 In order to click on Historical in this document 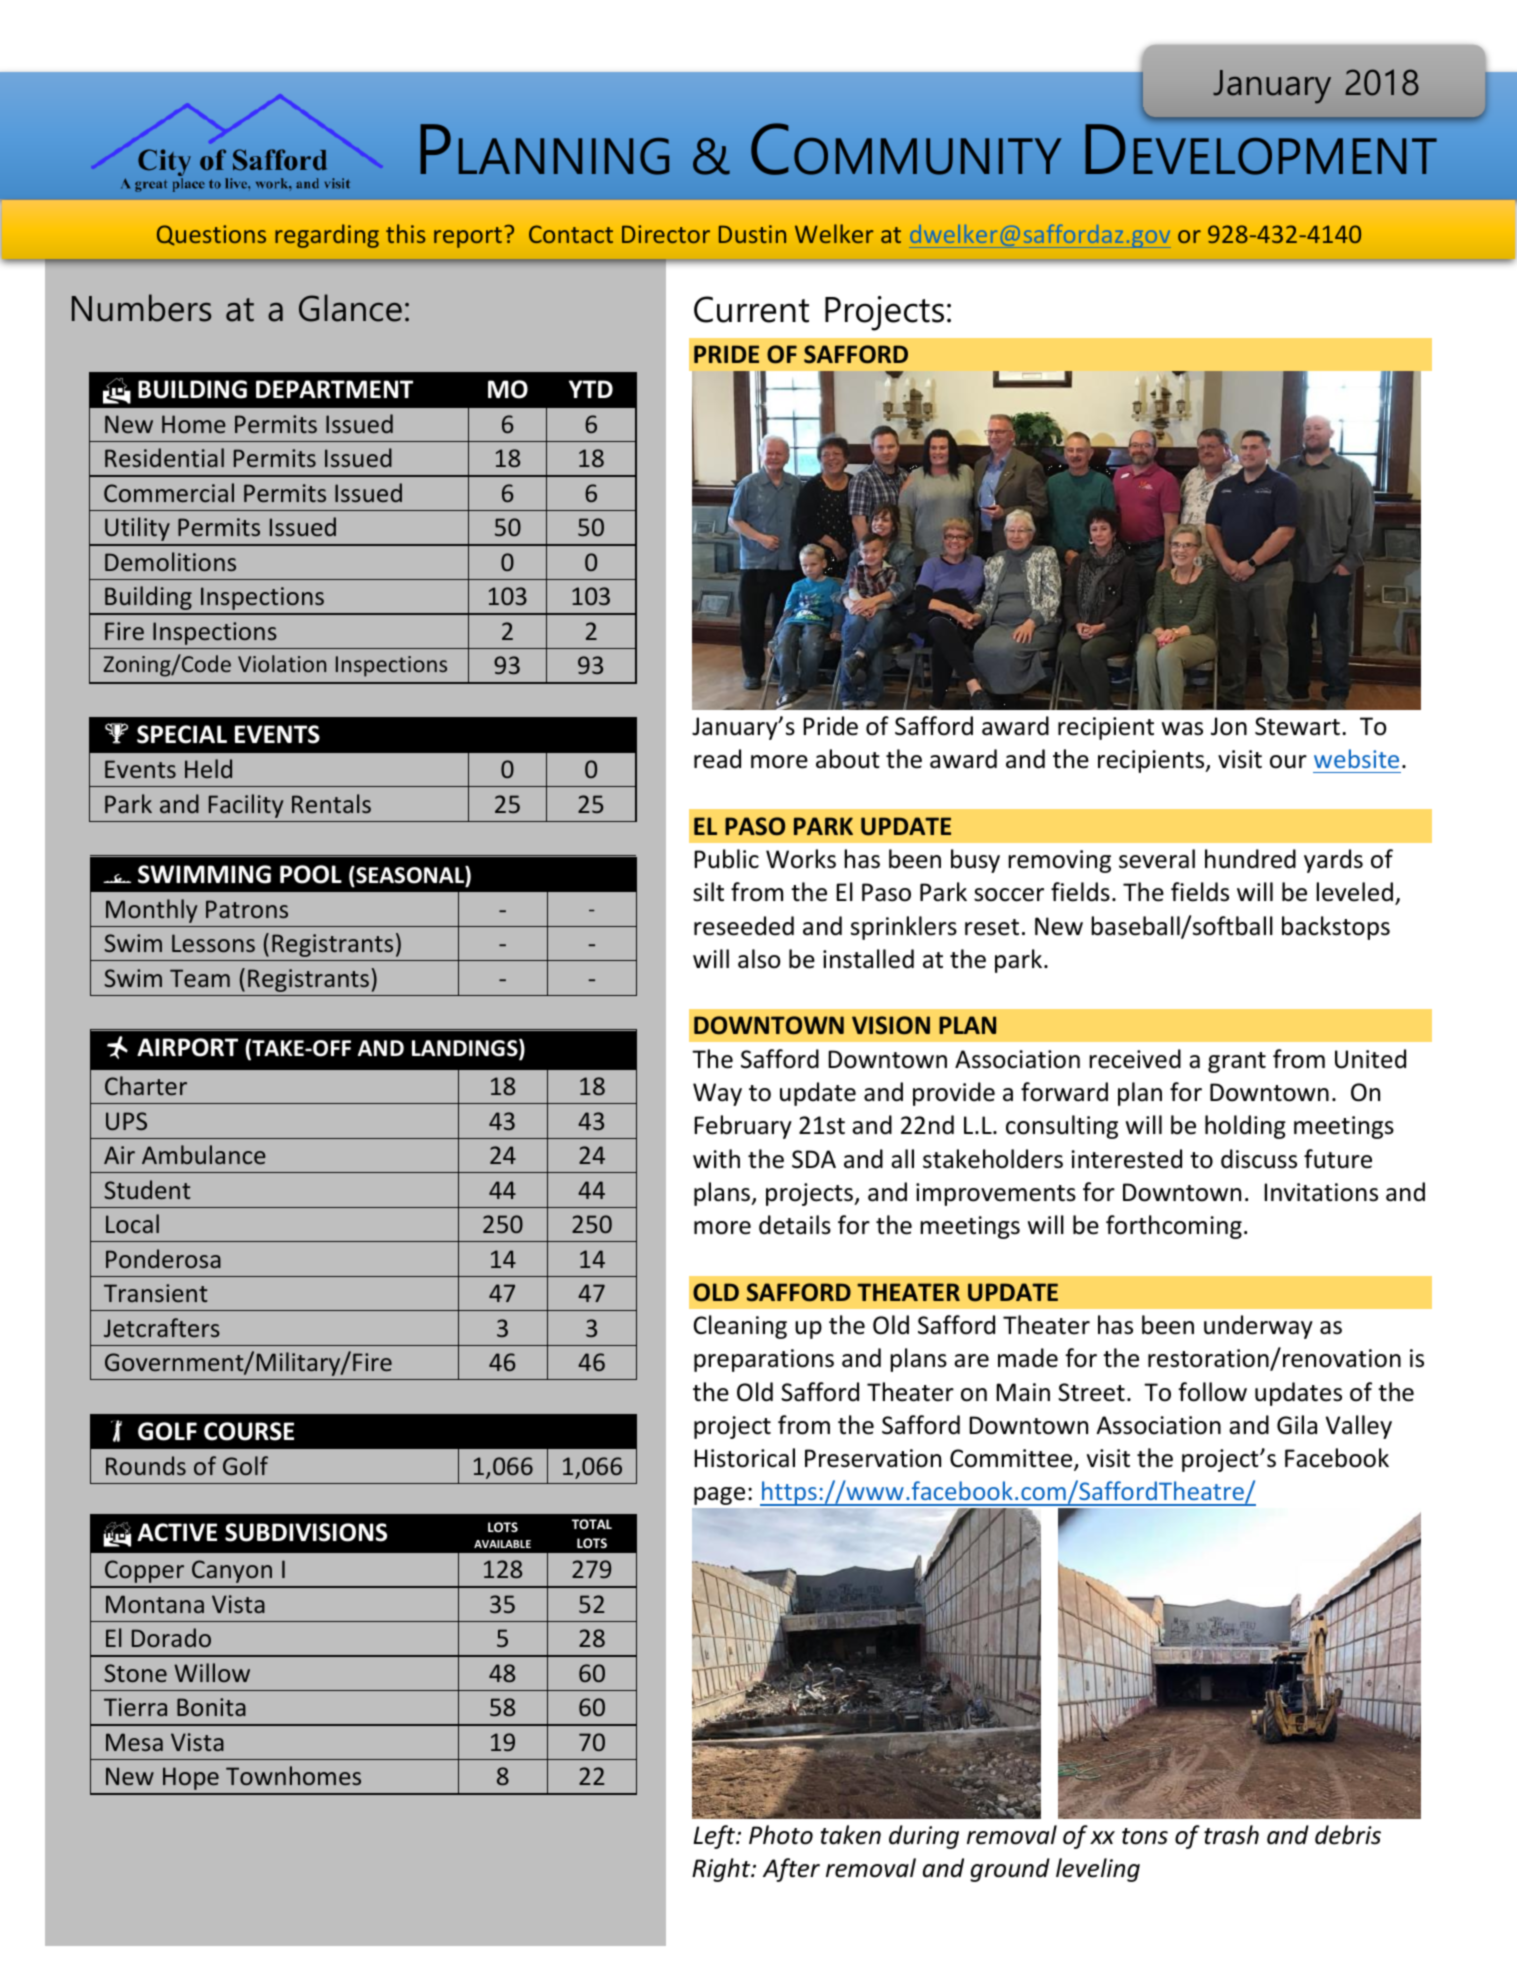, I will do `click(744, 1458)`.
